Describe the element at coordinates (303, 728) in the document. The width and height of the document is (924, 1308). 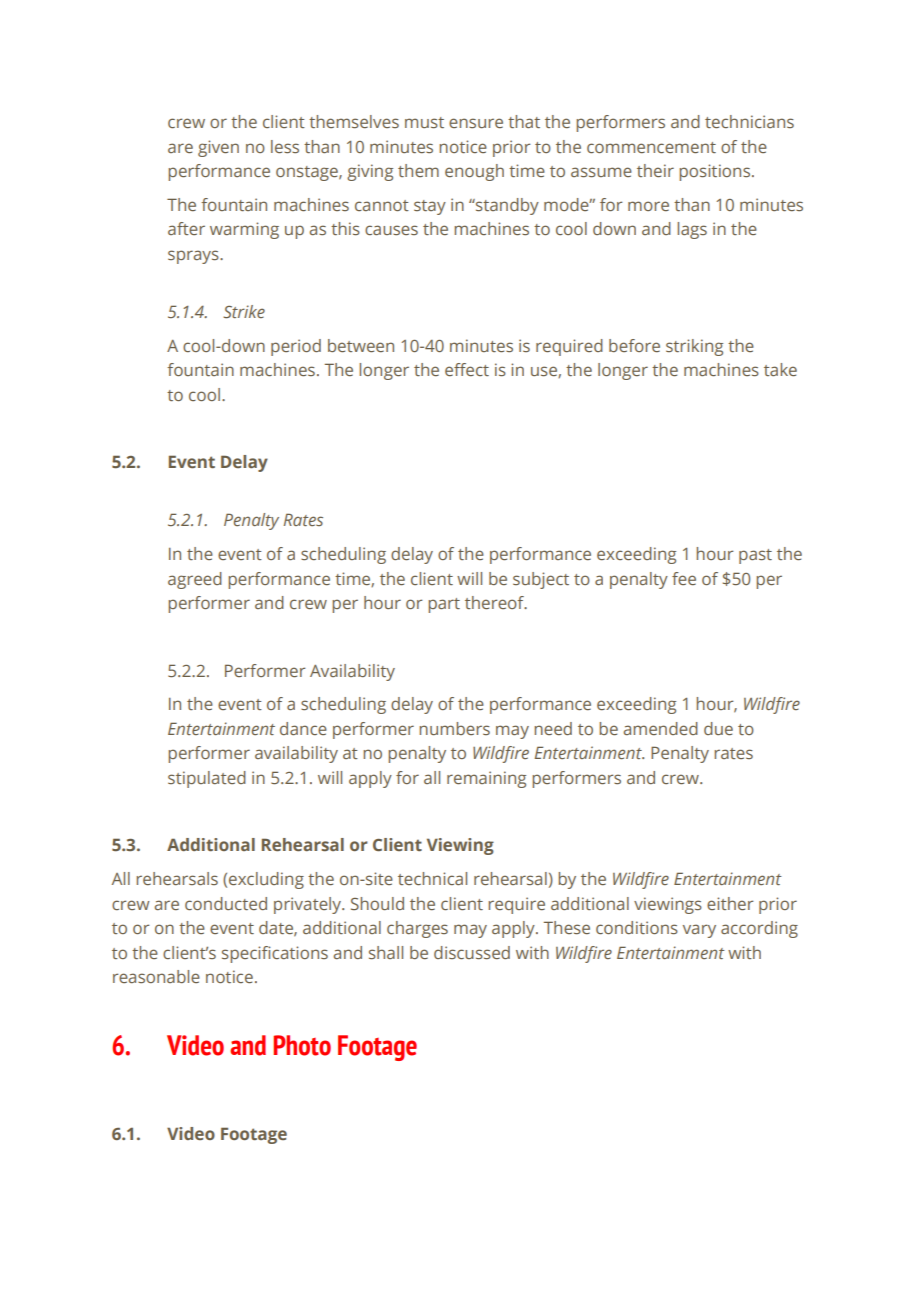
I see `dance` at that location.
